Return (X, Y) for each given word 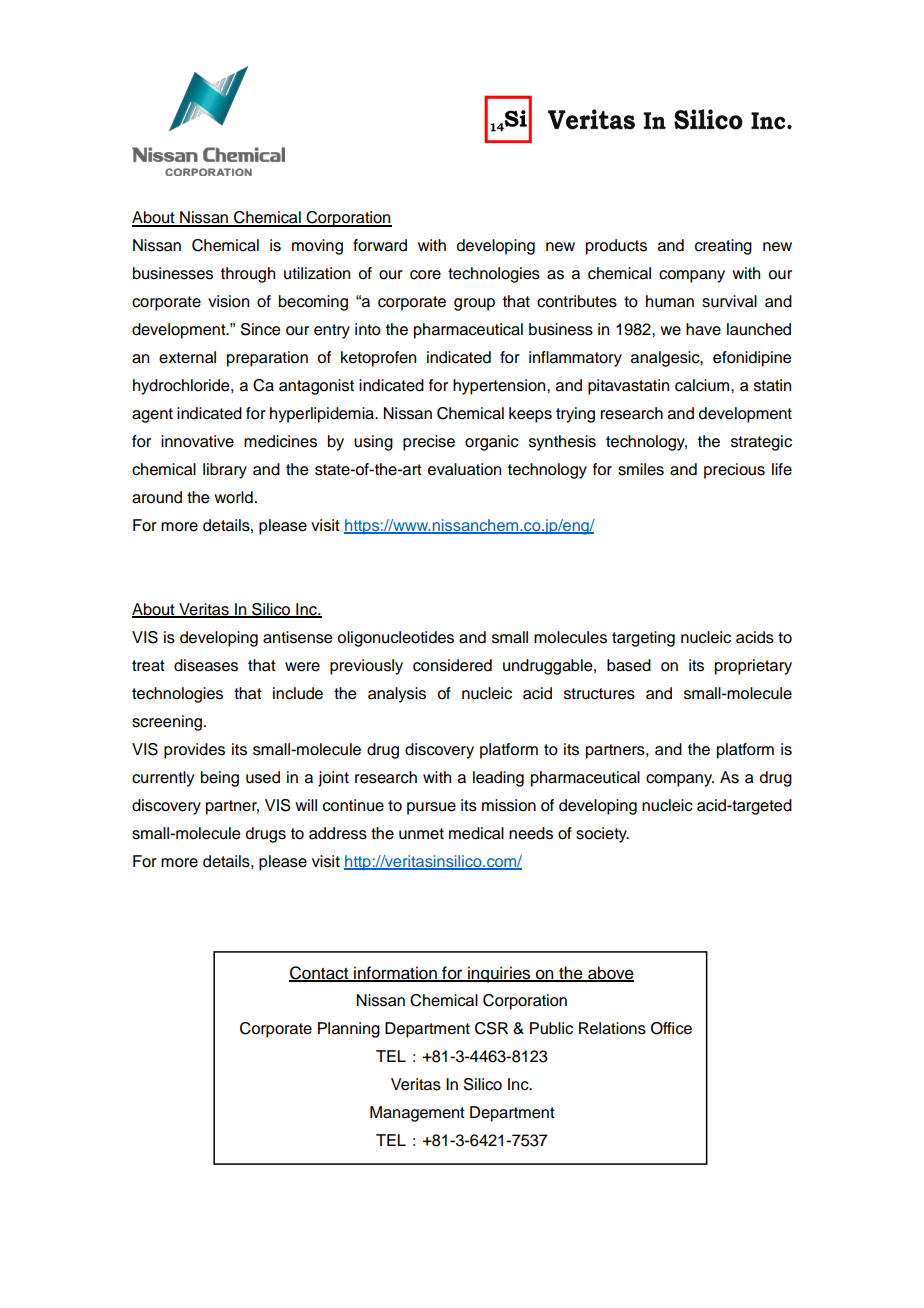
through (248, 275)
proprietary (753, 667)
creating (723, 247)
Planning (349, 1030)
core (425, 275)
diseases (206, 665)
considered (452, 665)
